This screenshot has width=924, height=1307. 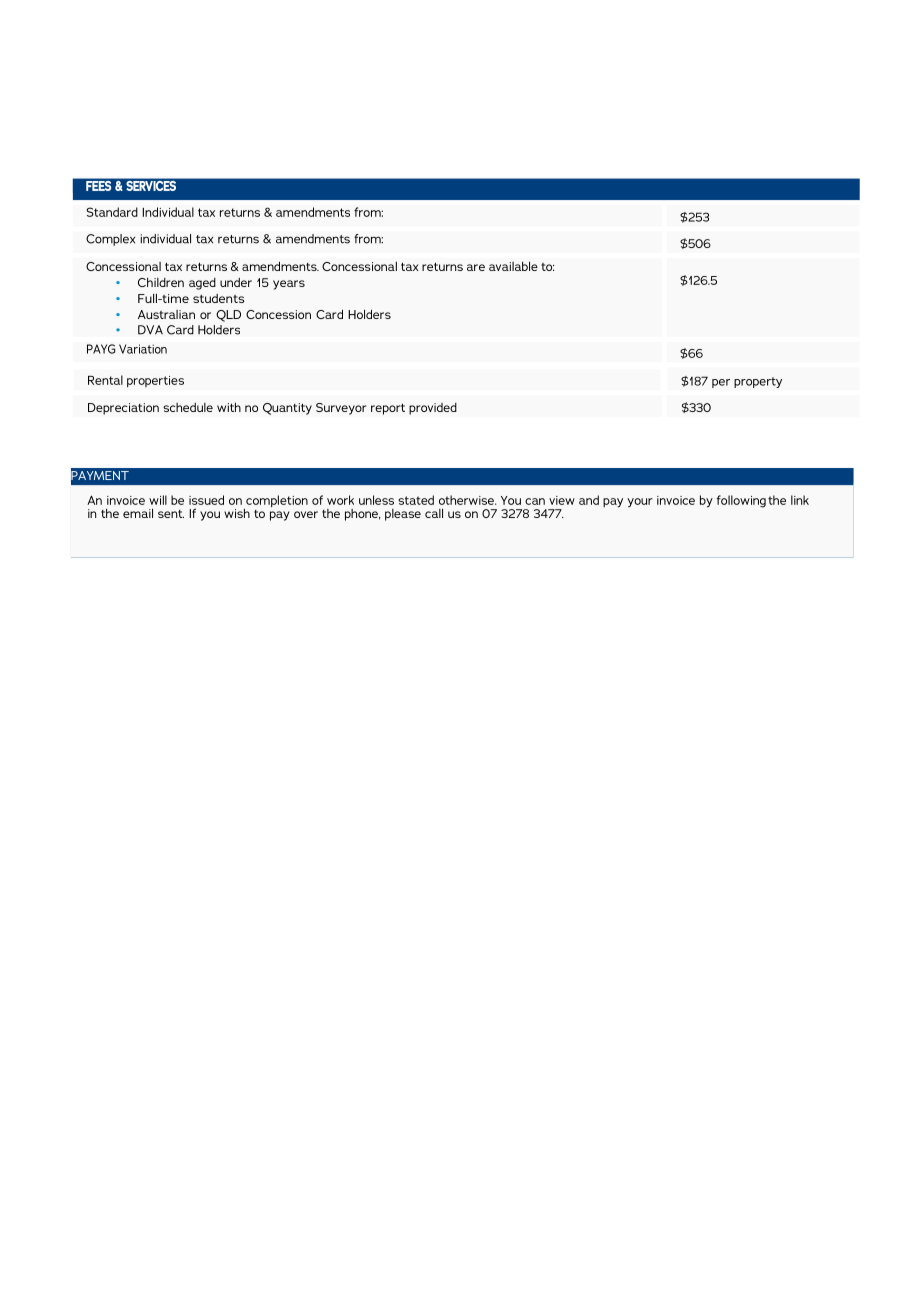 What do you see at coordinates (388, 409) in the screenshot?
I see `report` at bounding box center [388, 409].
